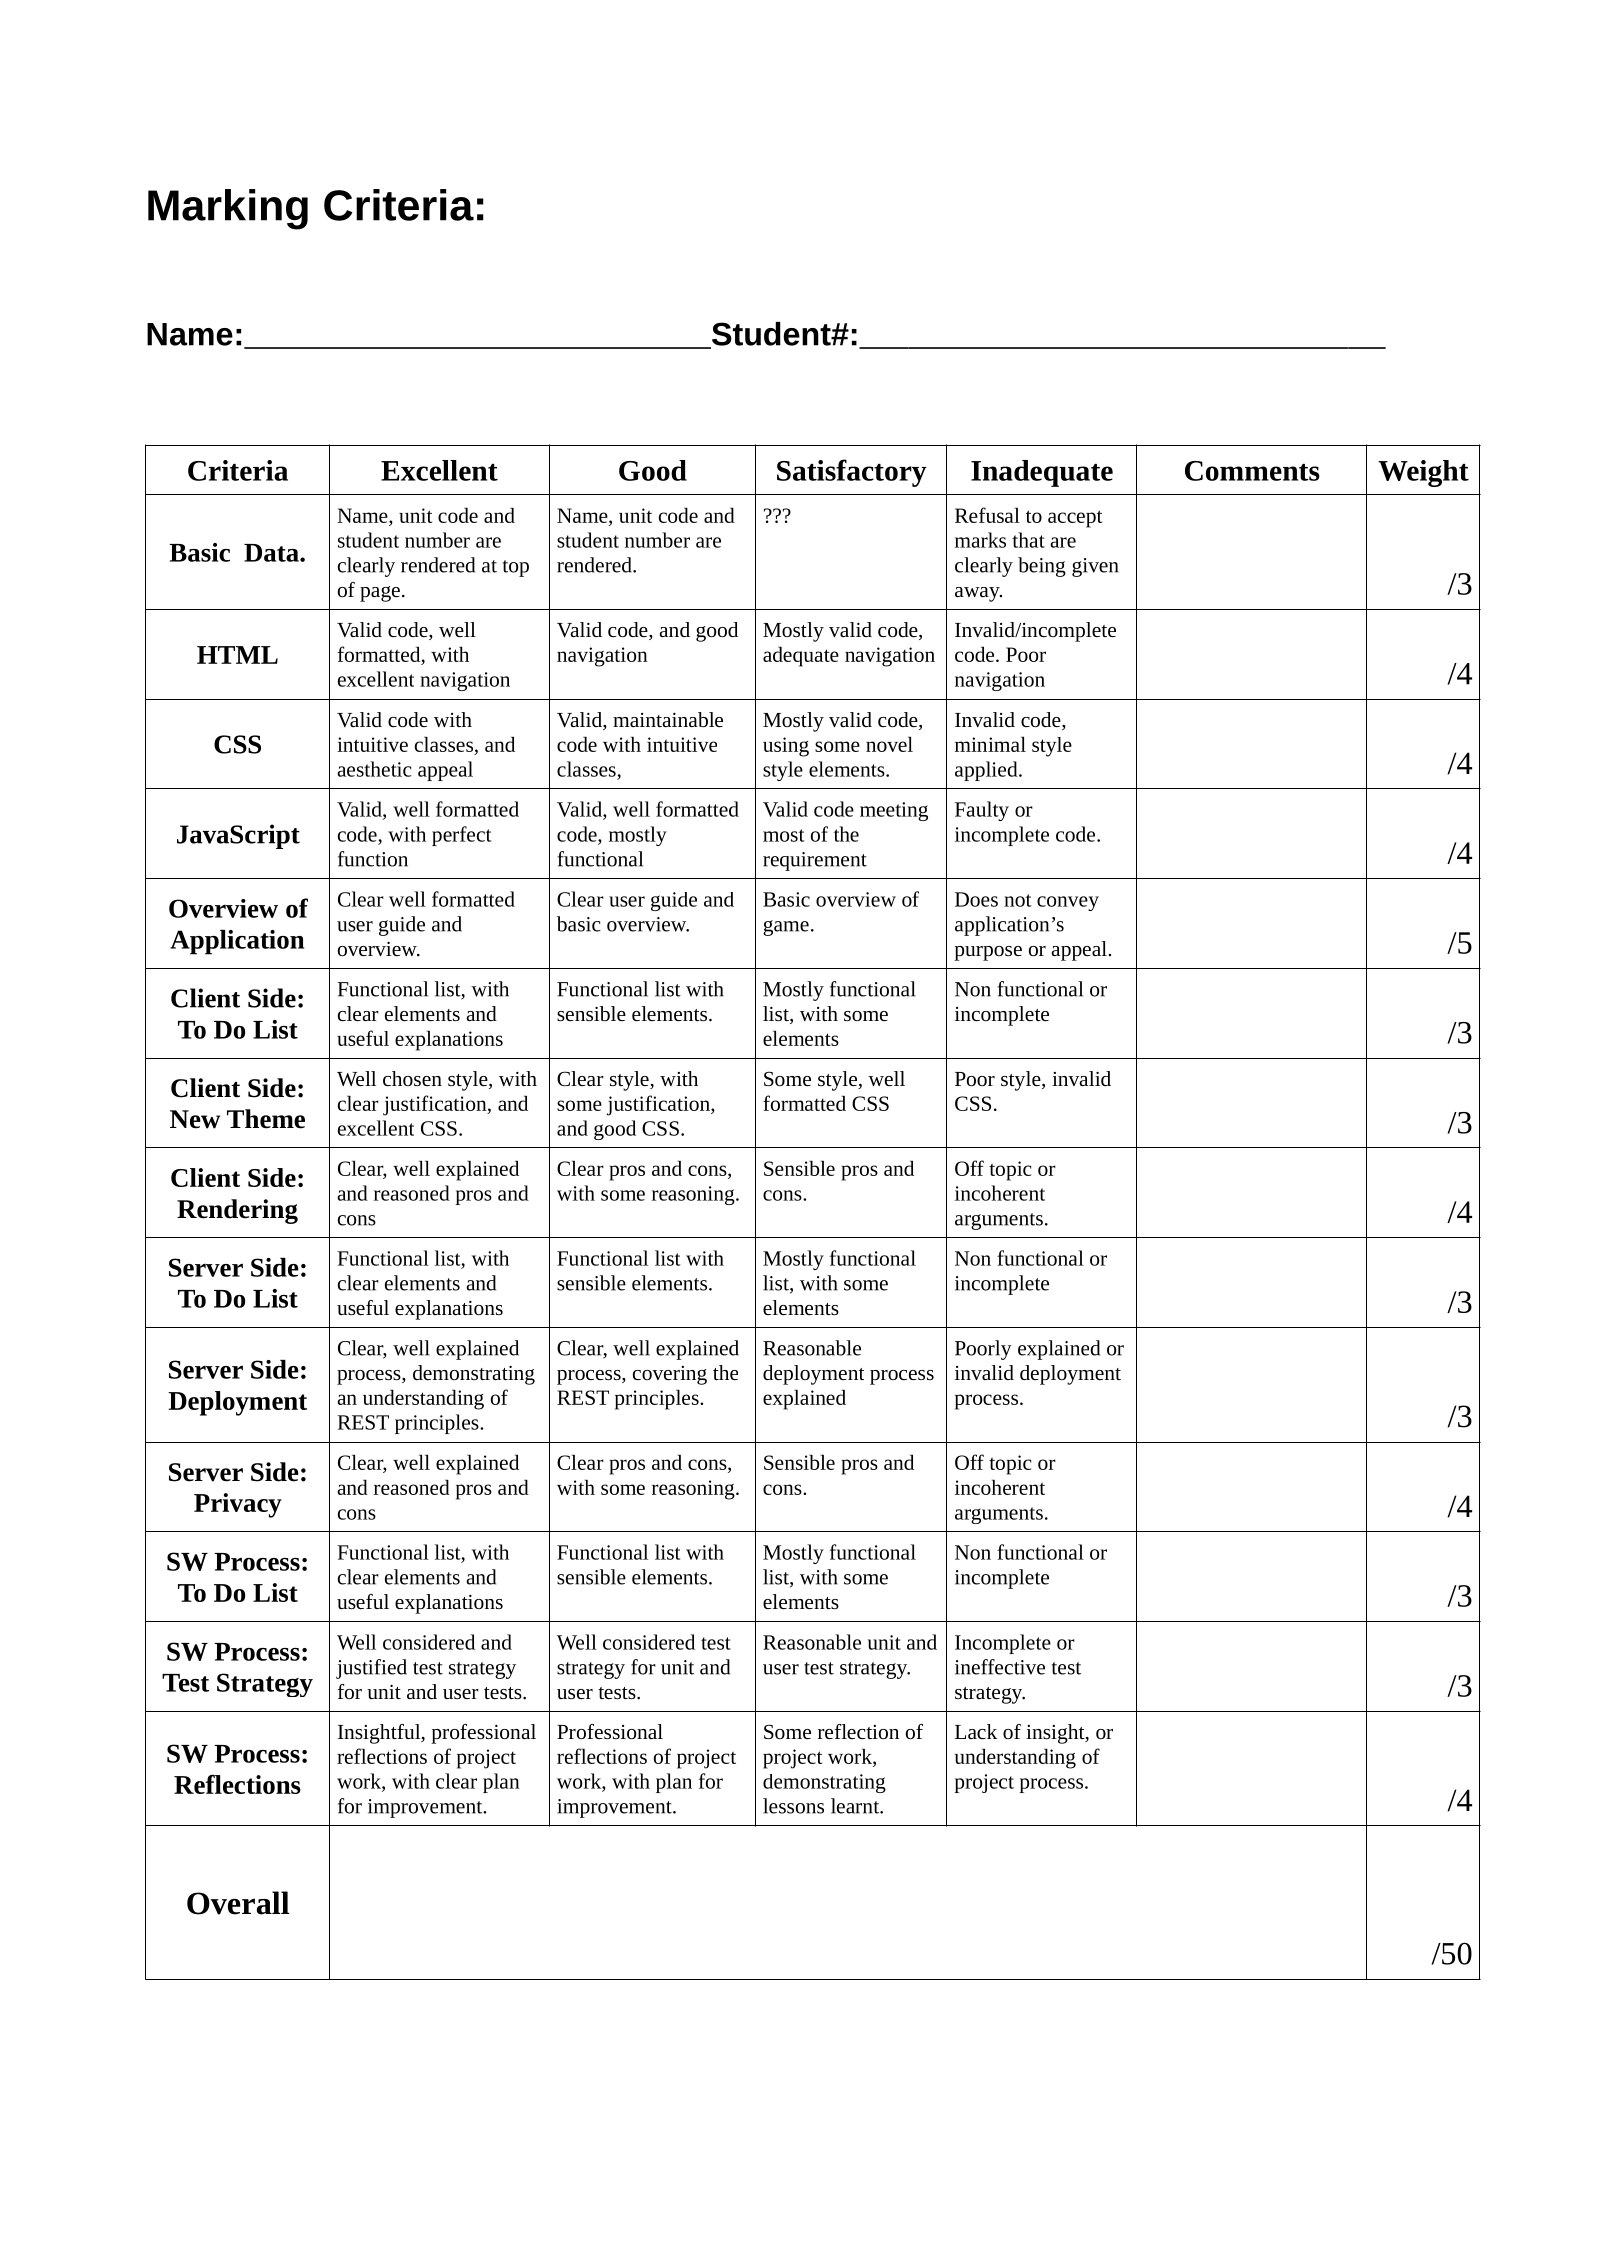 The width and height of the screenshot is (1602, 2266). I want to click on Marking, so click(228, 209).
